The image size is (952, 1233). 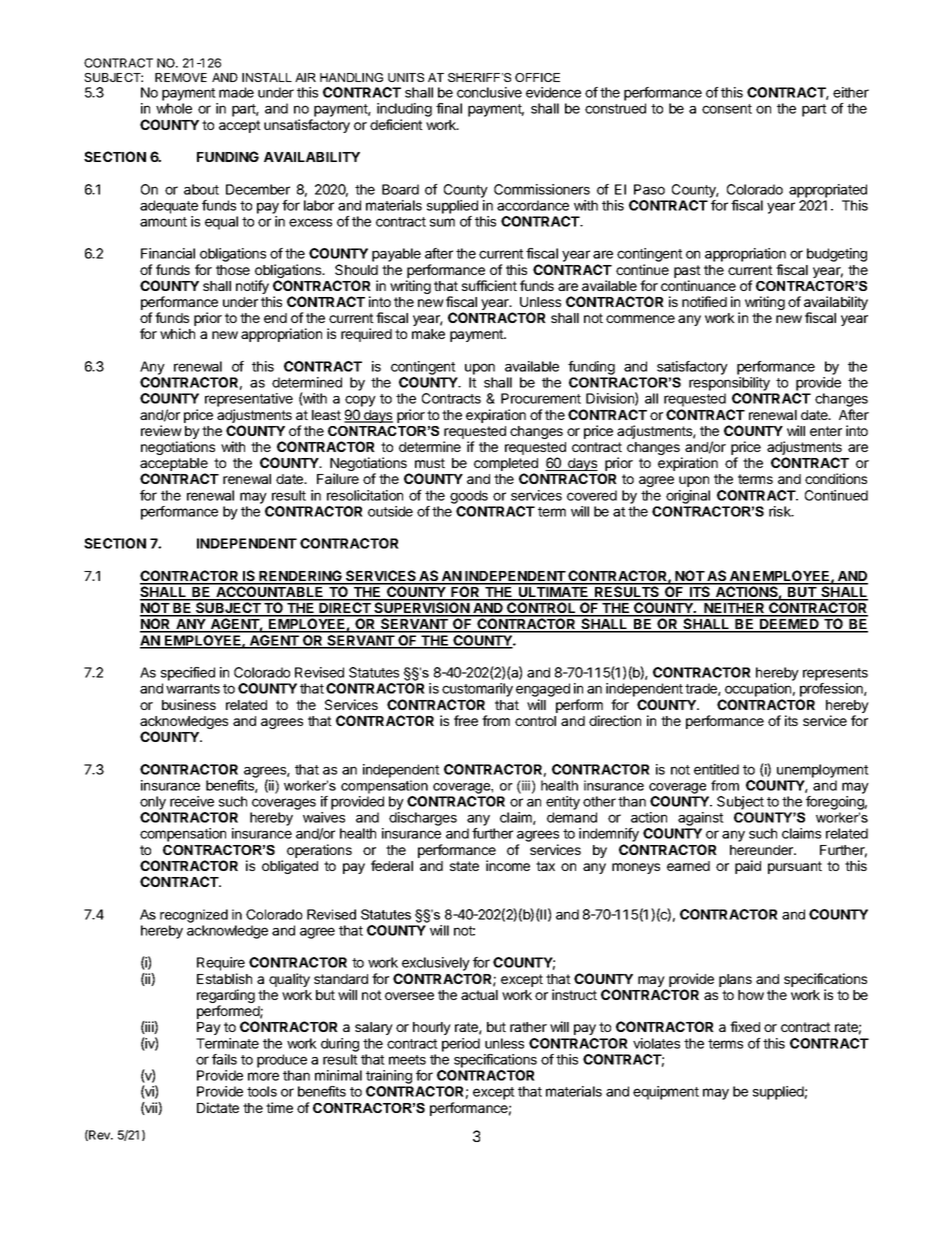 What do you see at coordinates (236, 92) in the document?
I see `made` at bounding box center [236, 92].
